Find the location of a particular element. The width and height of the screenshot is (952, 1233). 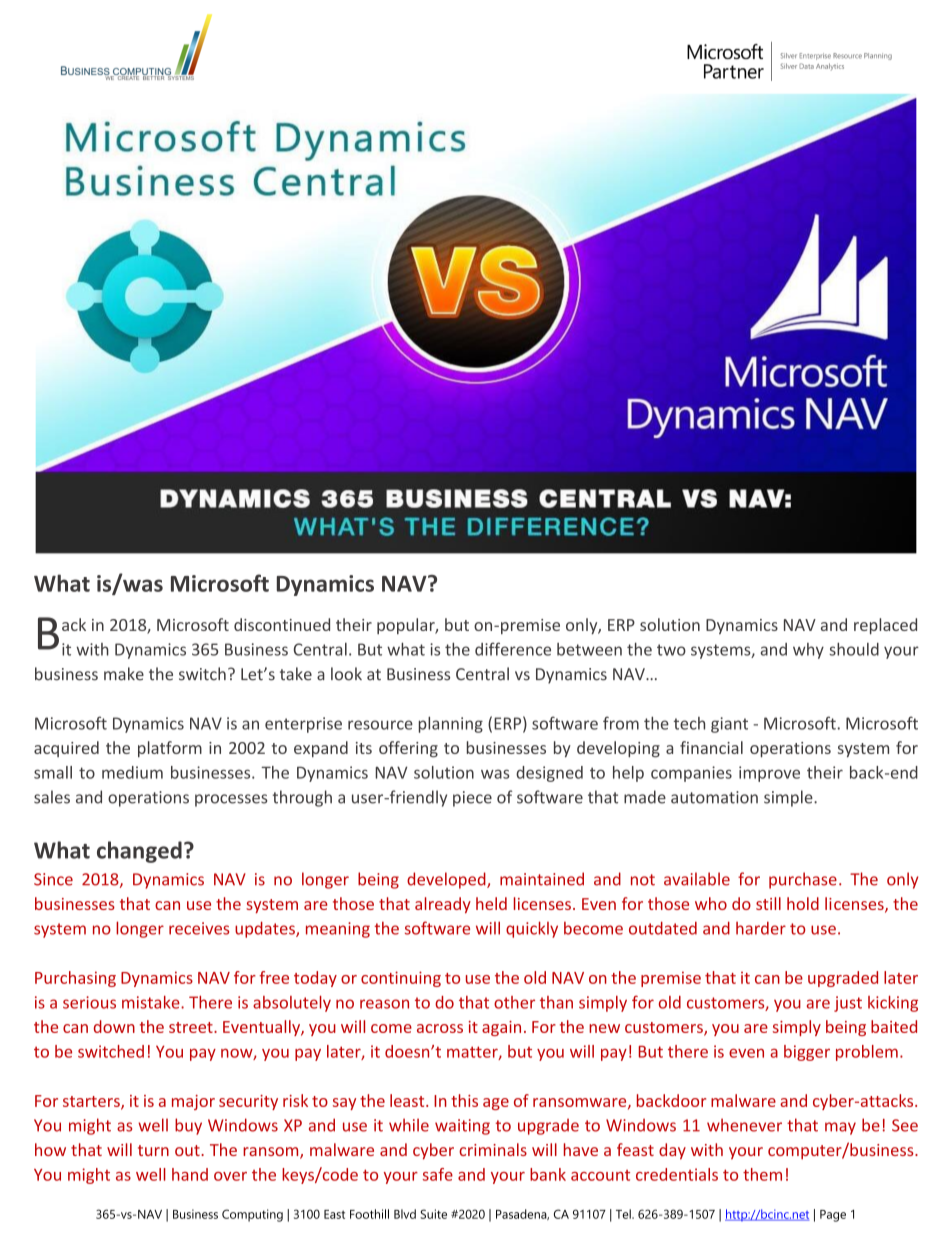

difference is located at coordinates (513, 649).
